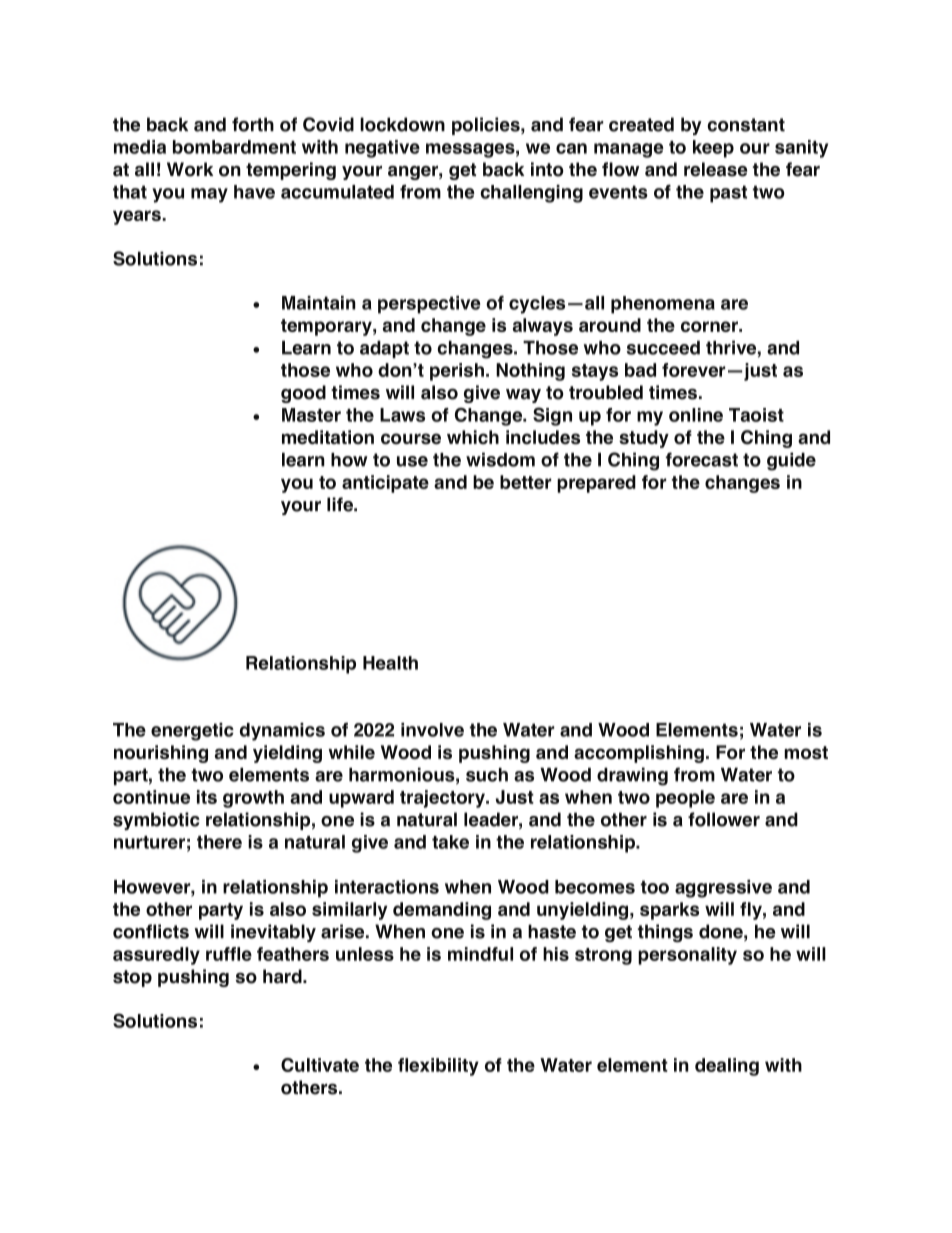 This image has width=952, height=1233. What do you see at coordinates (390, 663) in the image?
I see `Health` at bounding box center [390, 663].
